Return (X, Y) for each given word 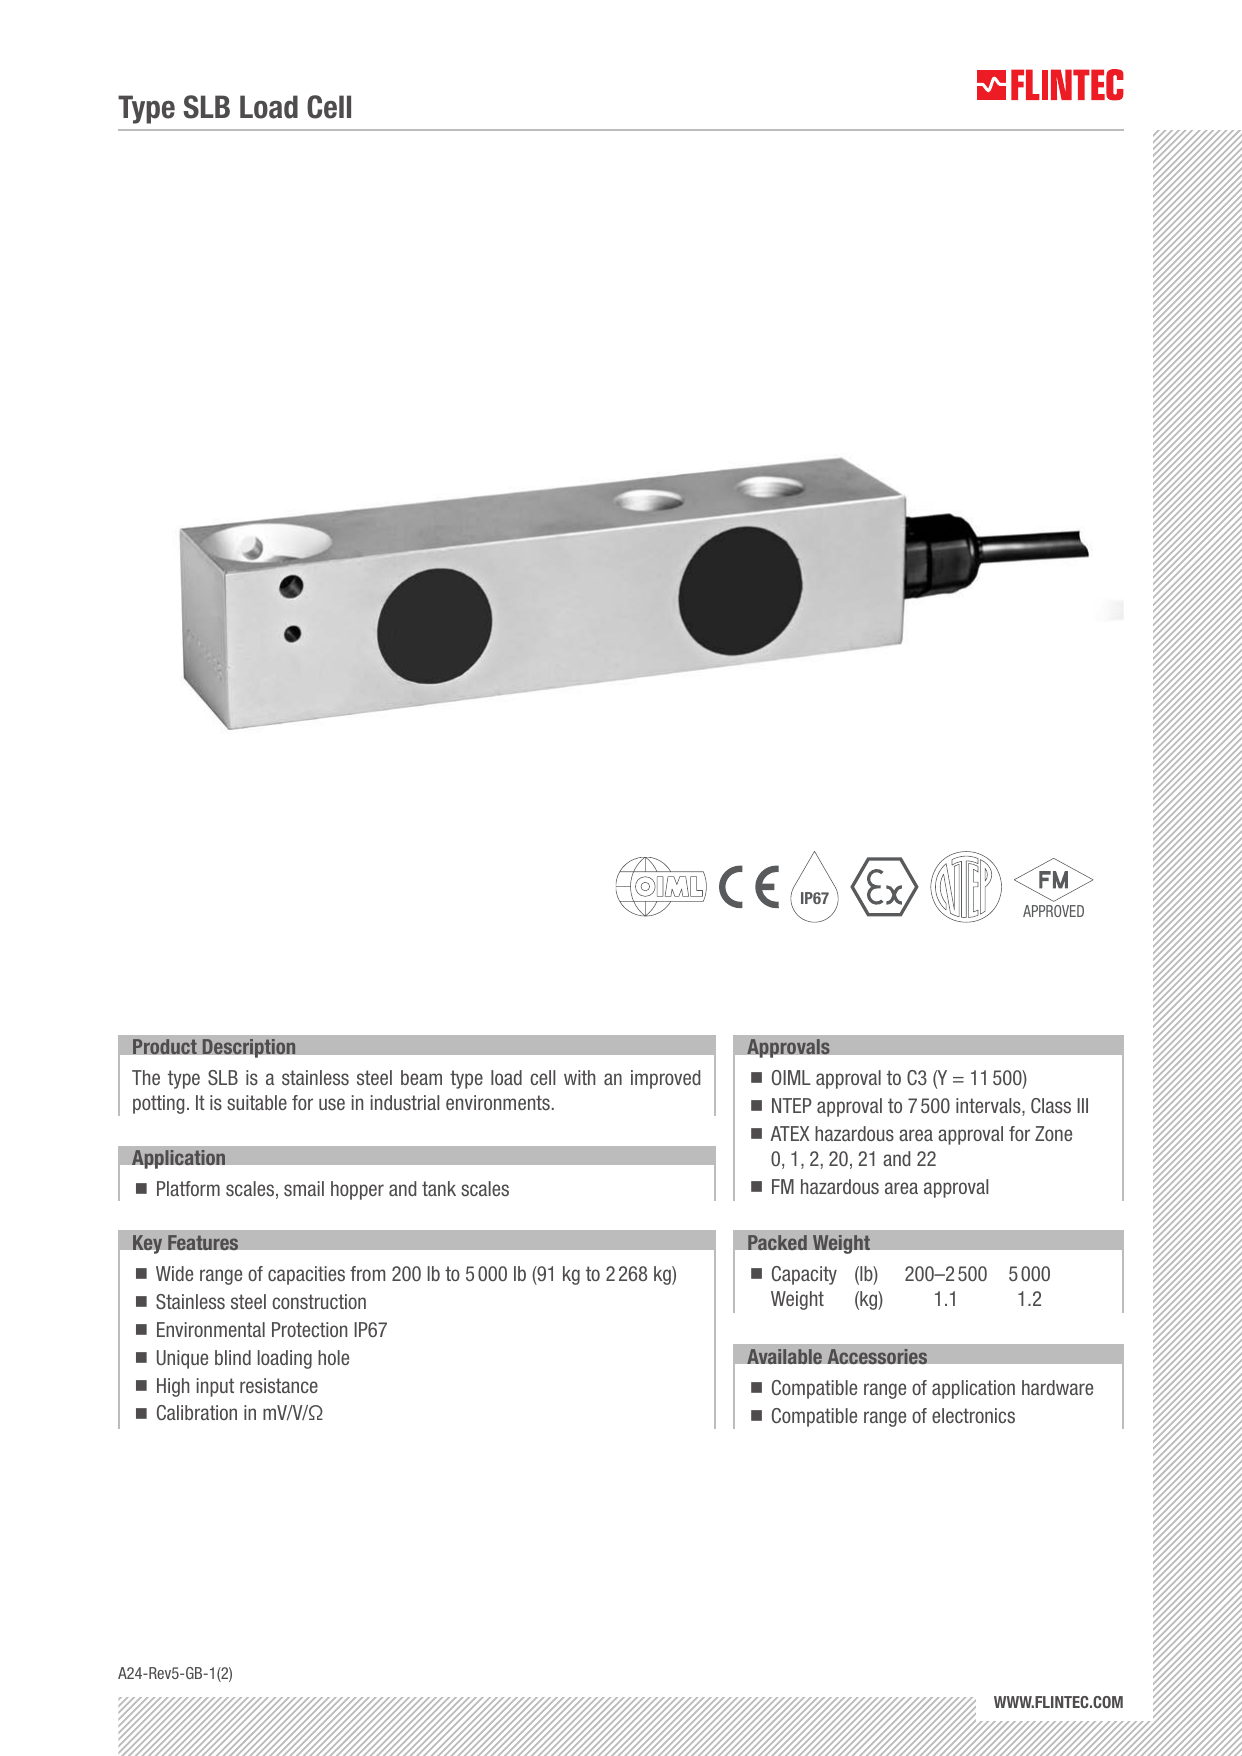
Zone (1053, 1133)
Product (165, 1047)
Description (249, 1048)
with (579, 1077)
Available (784, 1356)
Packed (777, 1242)
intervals (989, 1107)
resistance (279, 1385)
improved (665, 1079)
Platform (188, 1188)
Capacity (804, 1275)
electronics (973, 1415)
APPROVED (1053, 911)
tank (439, 1188)
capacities (306, 1275)
